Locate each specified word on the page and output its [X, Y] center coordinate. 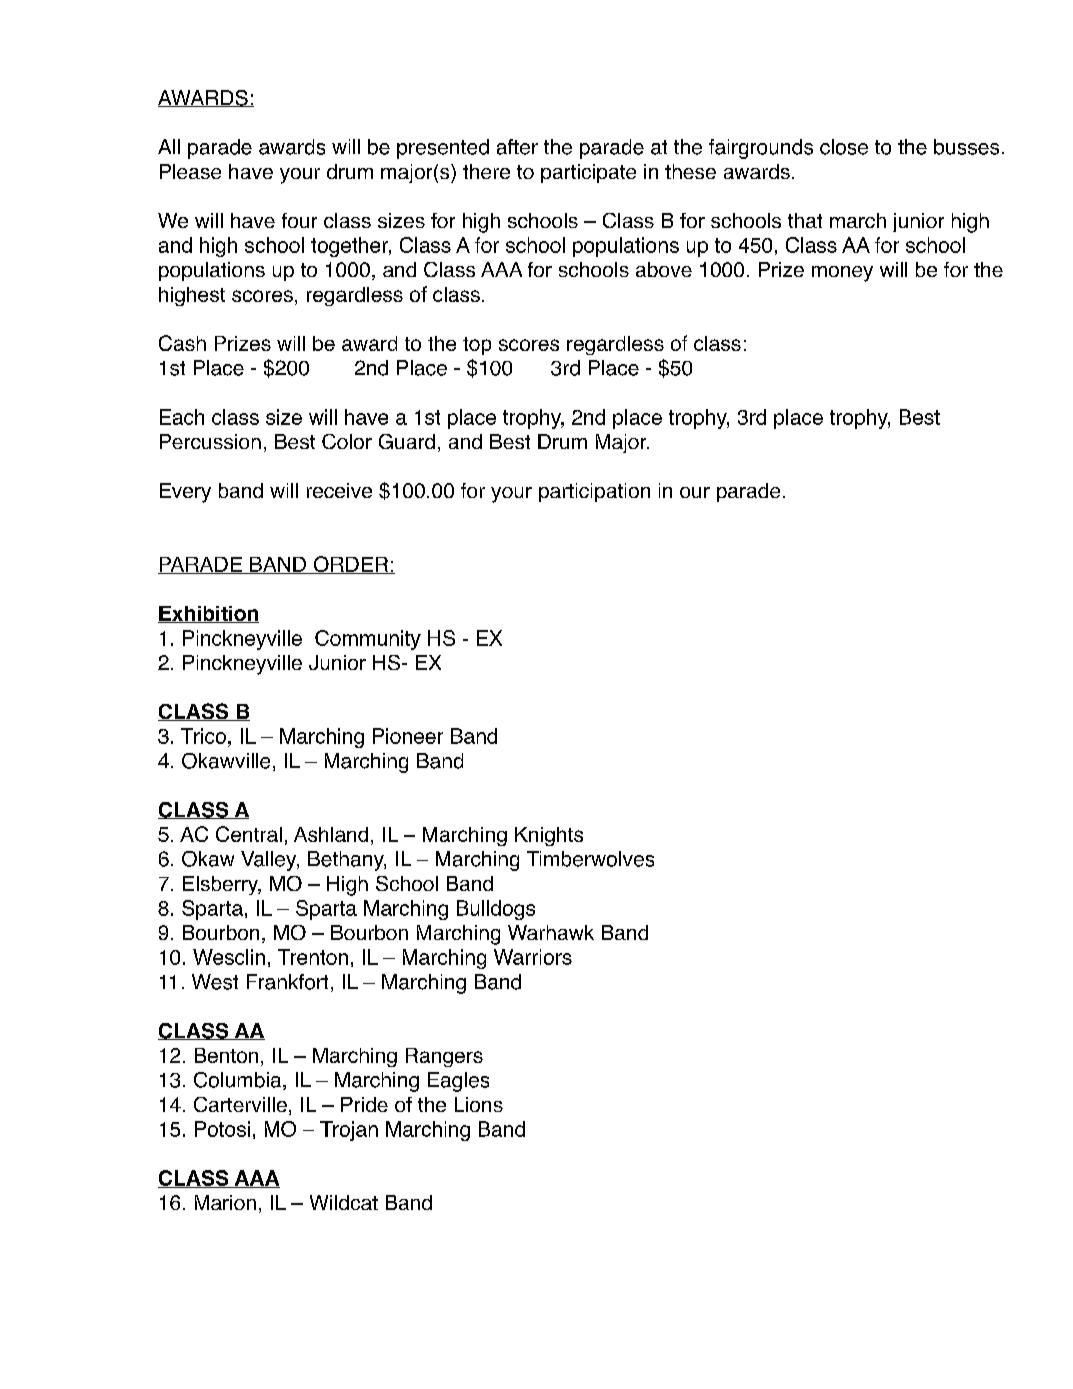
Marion [225, 1202]
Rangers [444, 1057]
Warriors [533, 957]
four [299, 220]
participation [594, 492]
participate [588, 173]
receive [339, 490]
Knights [549, 836]
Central [249, 834]
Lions [479, 1104]
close [844, 147]
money [842, 274]
